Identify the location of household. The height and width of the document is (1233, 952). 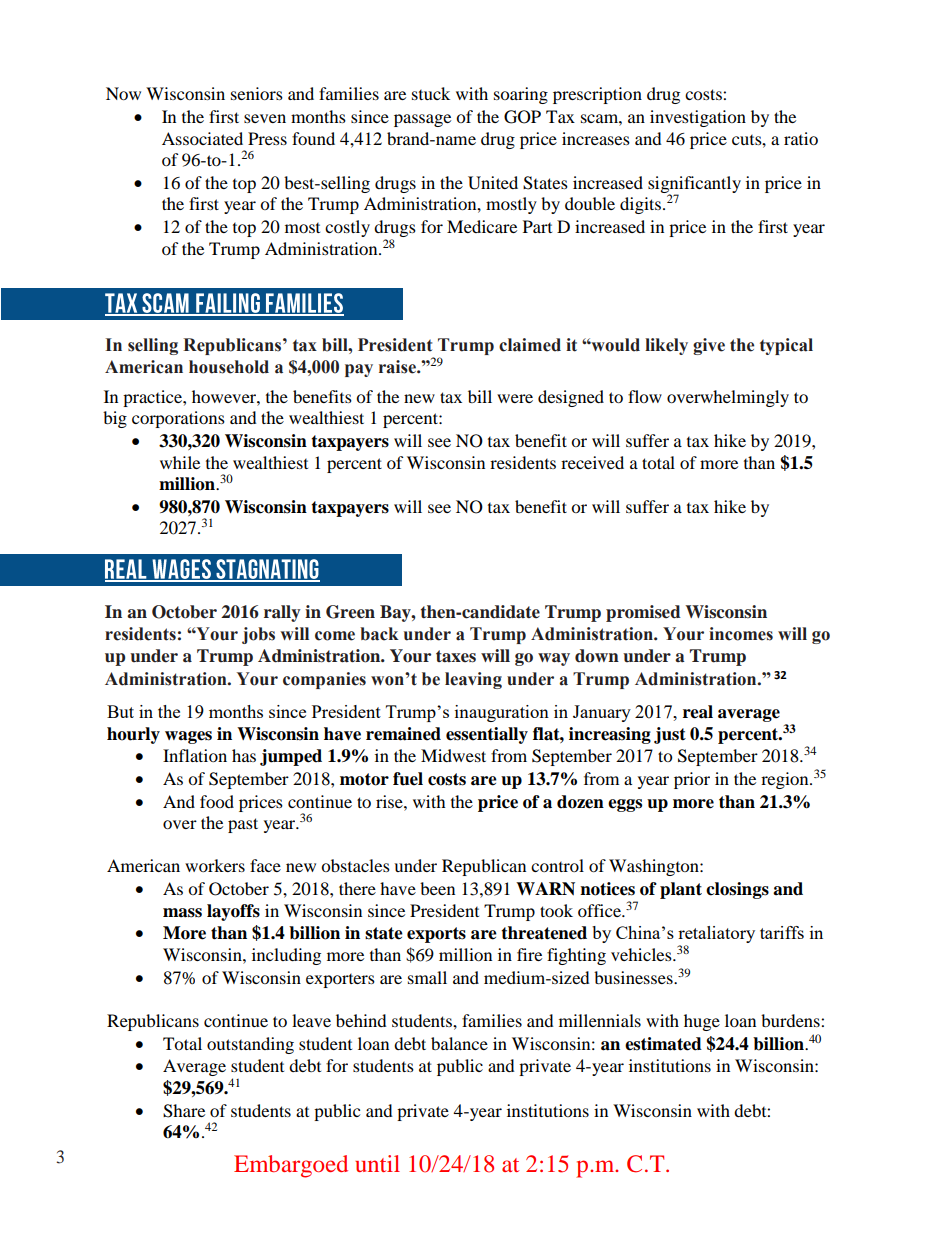
(229, 367).
